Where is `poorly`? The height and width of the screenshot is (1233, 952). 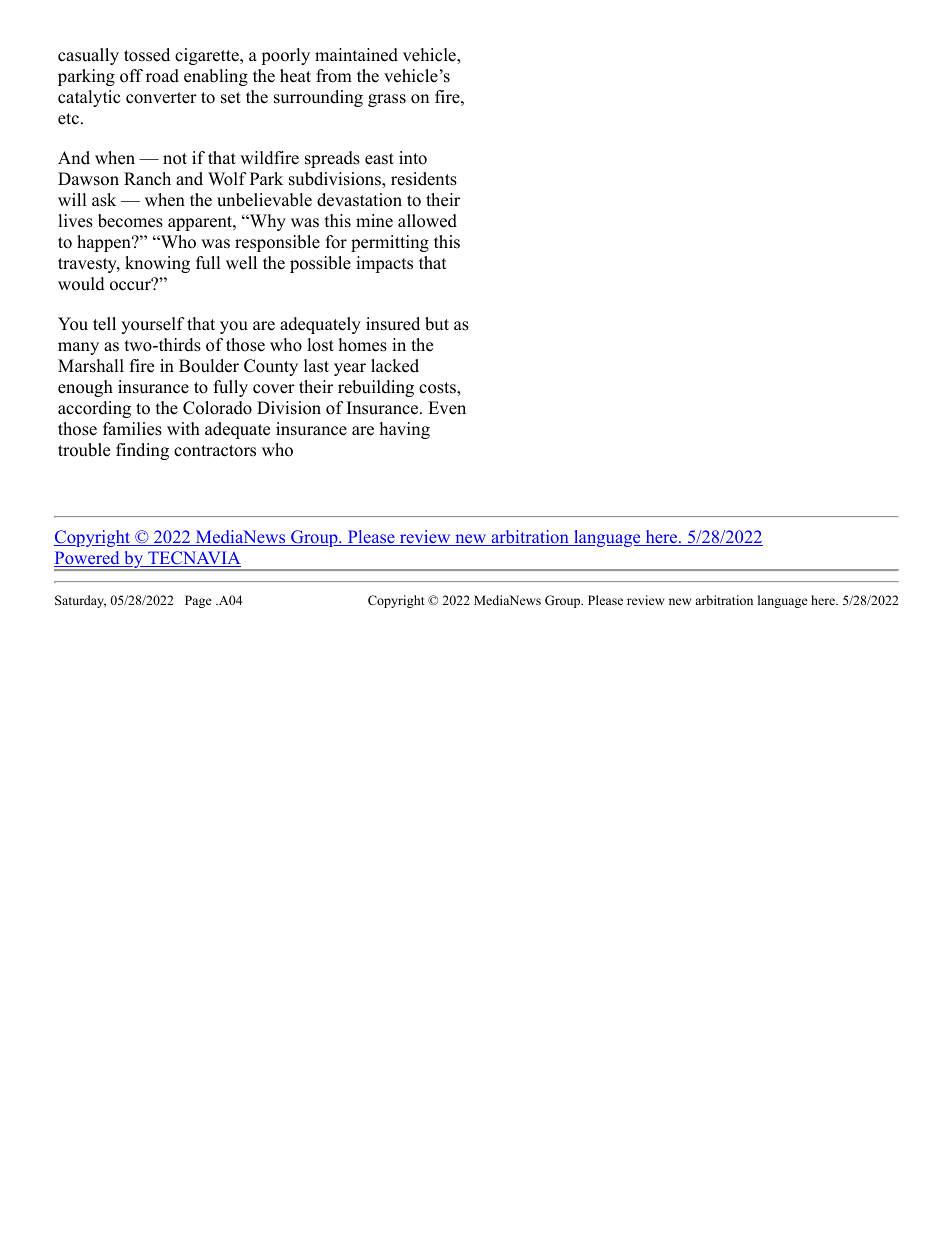
poorly is located at coordinates (285, 56).
